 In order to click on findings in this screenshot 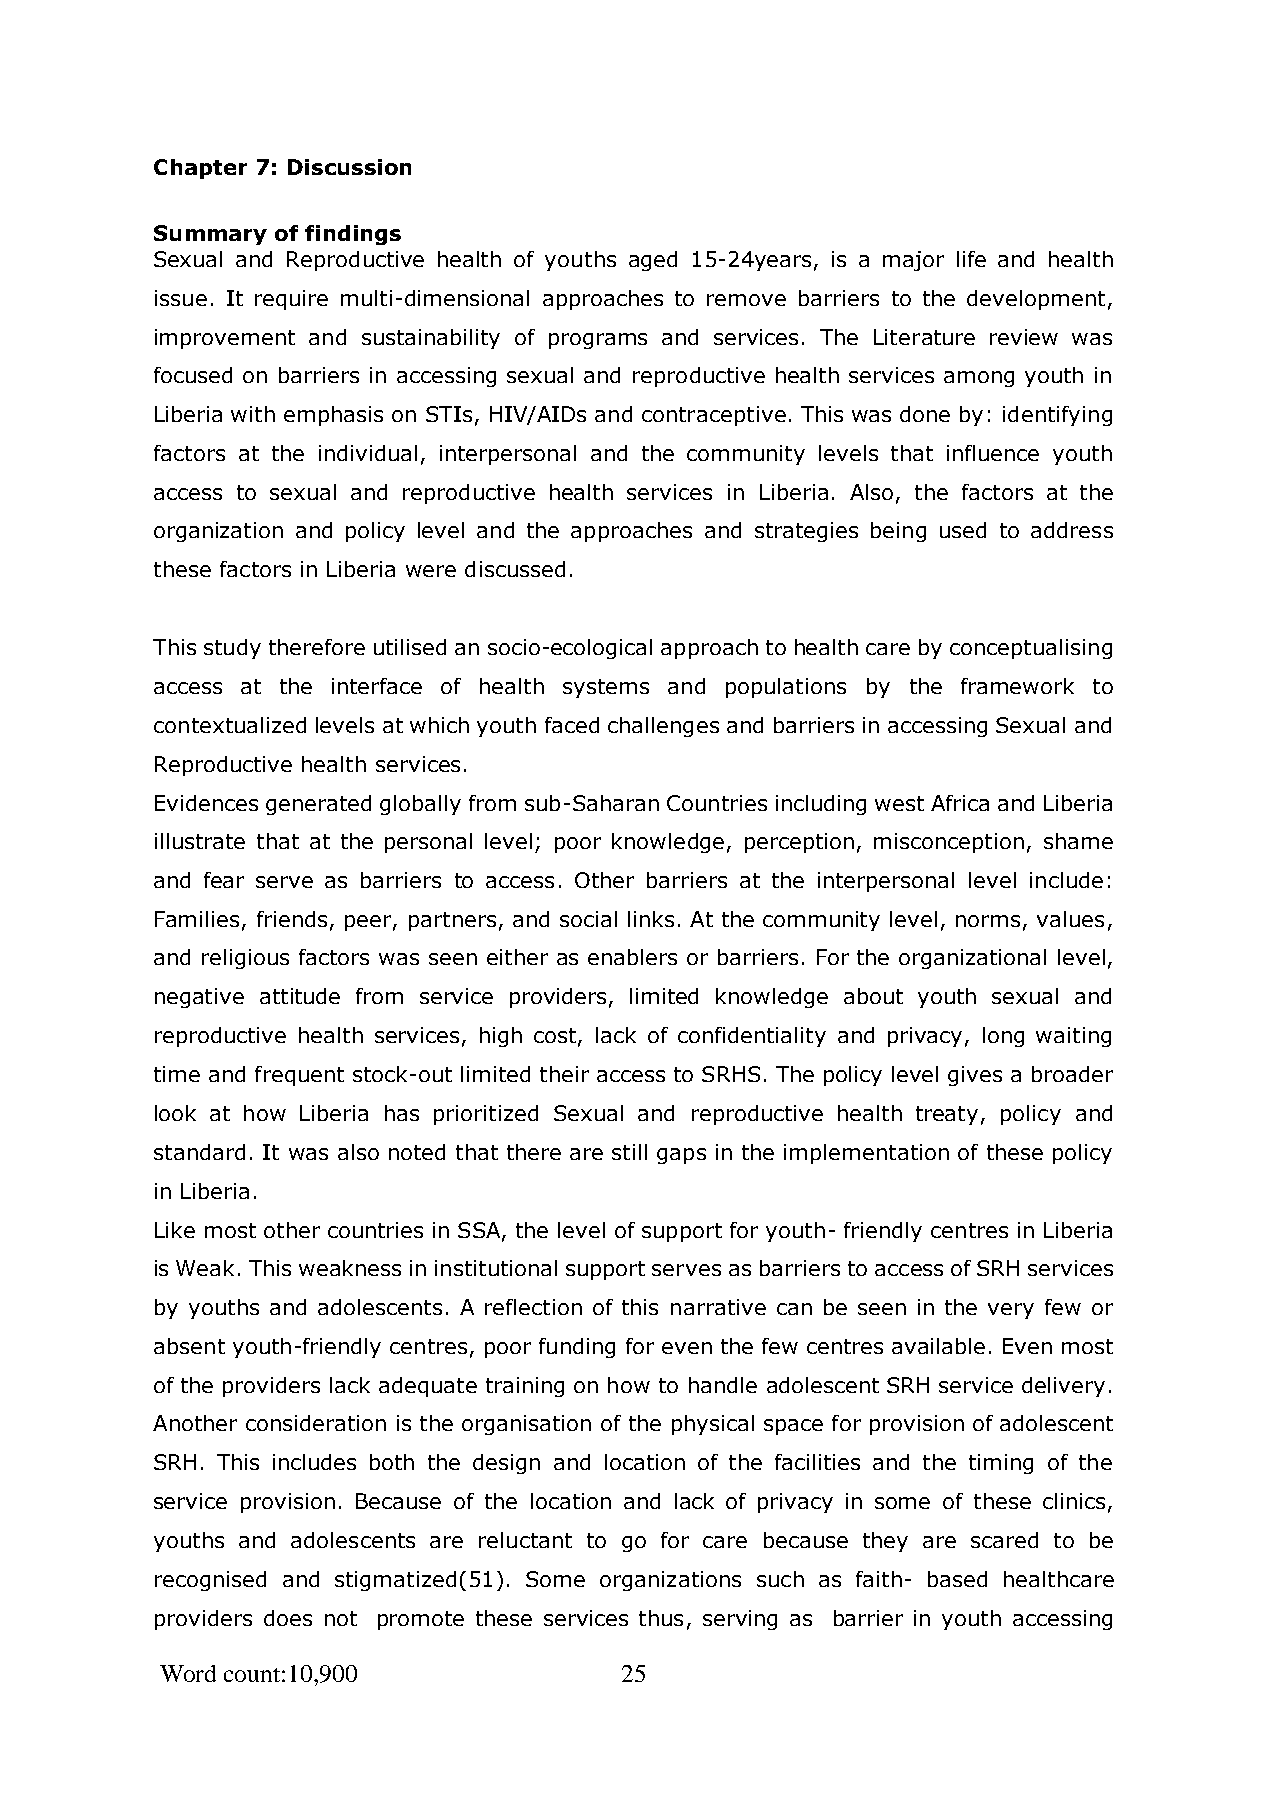, I will do `click(353, 235)`.
